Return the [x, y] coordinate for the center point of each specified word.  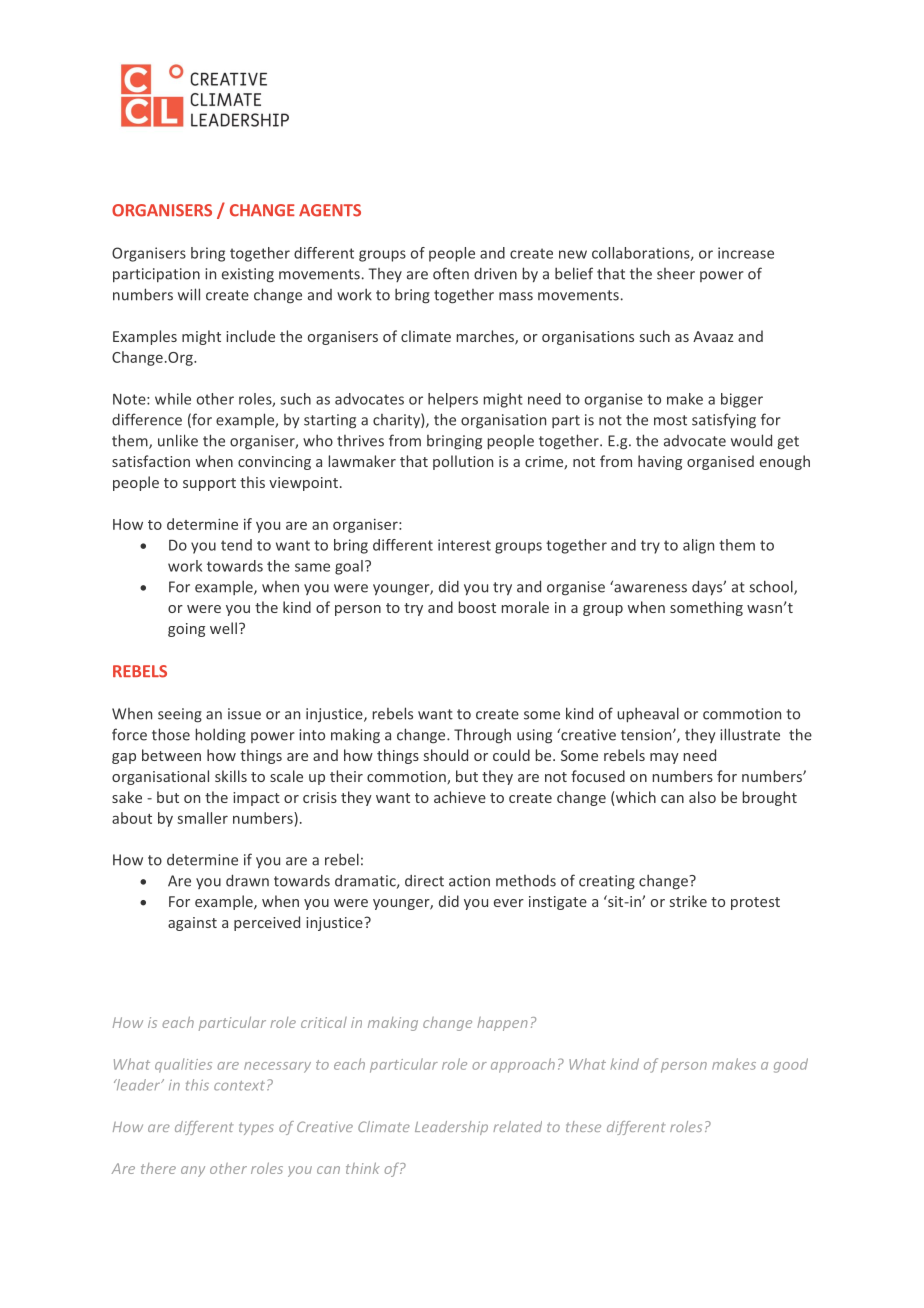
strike [688, 901]
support [209, 484]
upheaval [648, 715]
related [517, 1126]
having [660, 462]
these [583, 1126]
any [193, 1171]
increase [746, 253]
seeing [180, 715]
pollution [463, 462]
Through [482, 736]
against [192, 924]
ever [509, 903]
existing [248, 275]
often [451, 273]
